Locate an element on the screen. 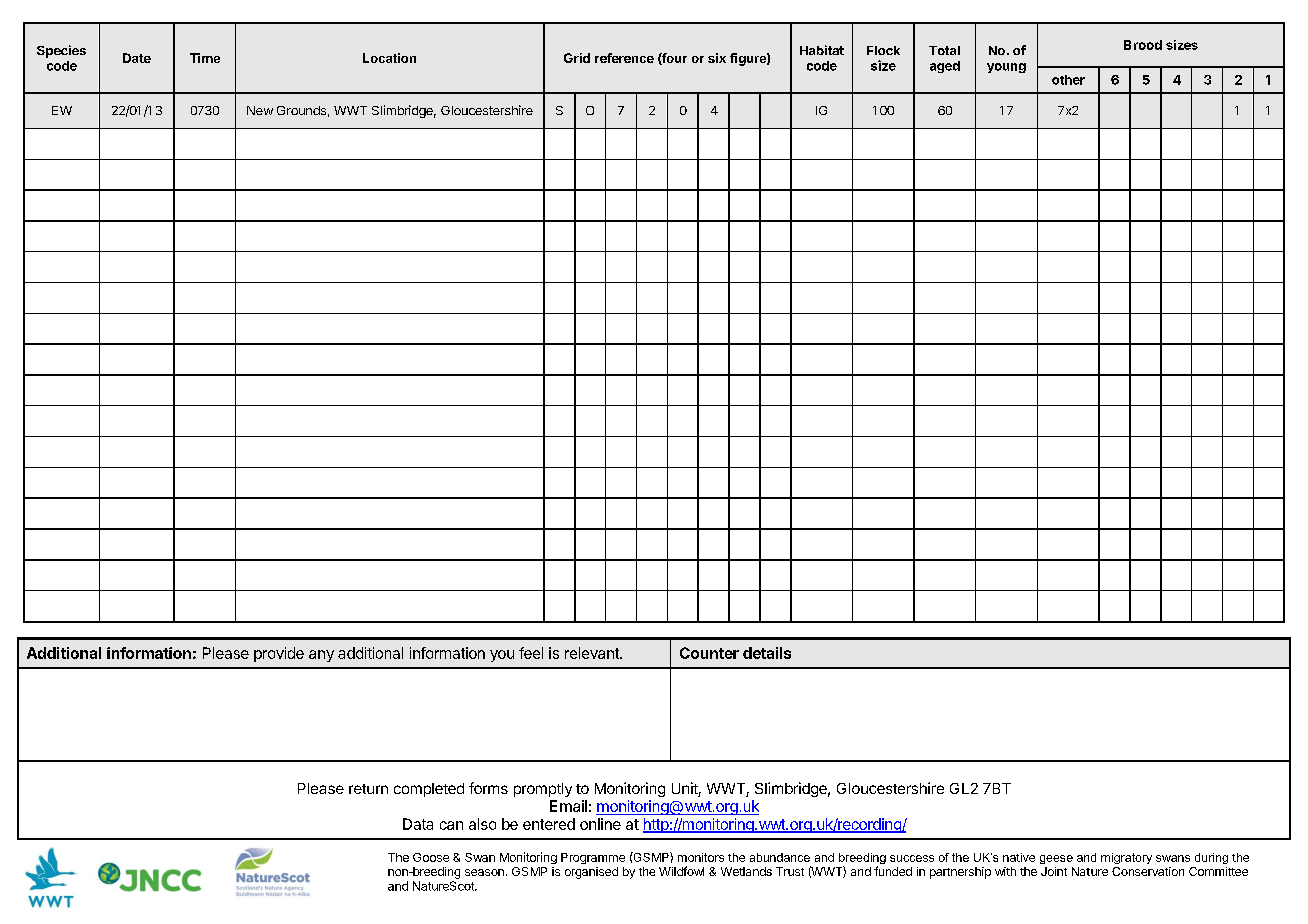 The height and width of the screenshot is (924, 1308). relevant is located at coordinates (593, 653).
